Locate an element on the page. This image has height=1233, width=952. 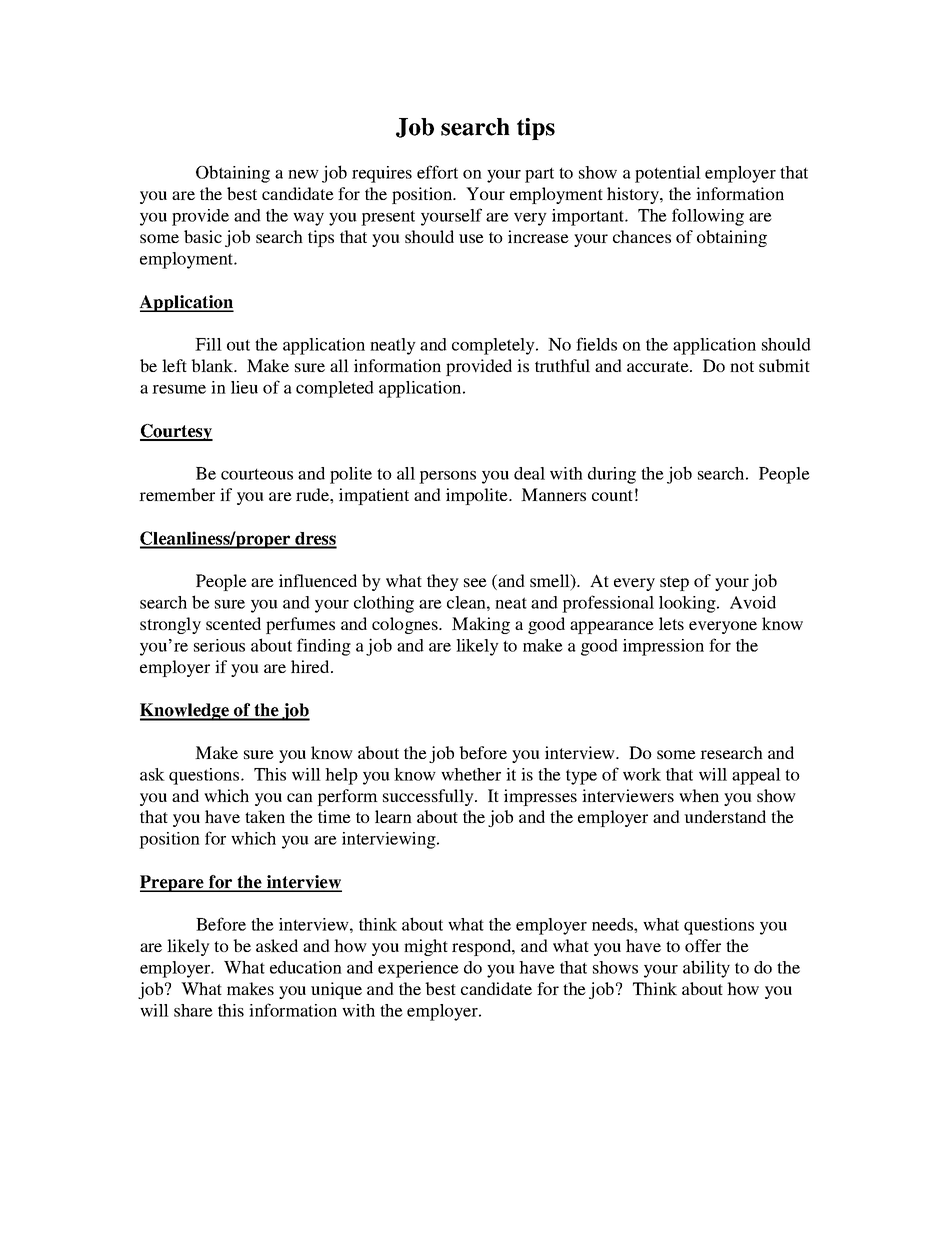
appeal is located at coordinates (756, 776).
